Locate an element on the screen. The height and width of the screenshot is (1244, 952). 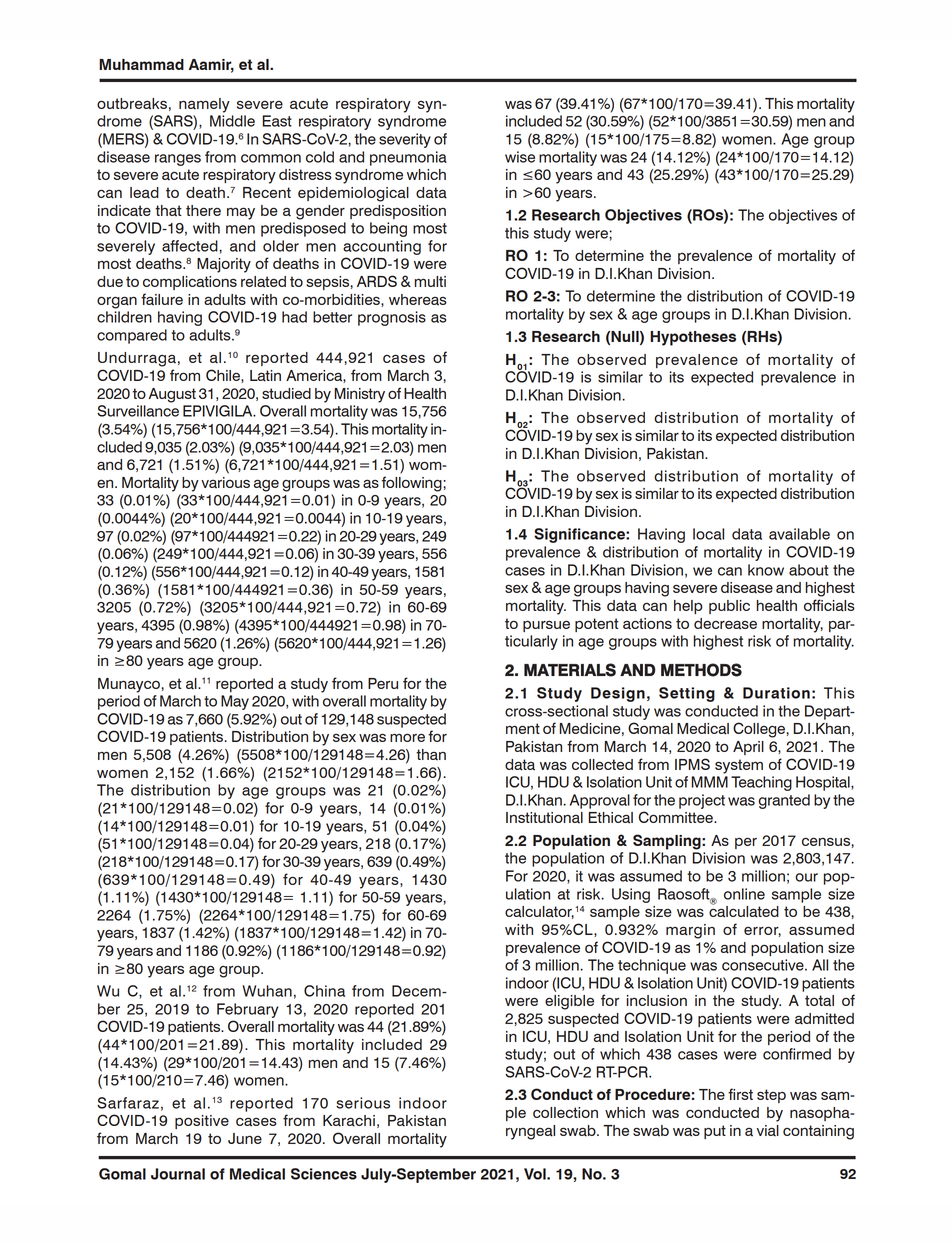
local is located at coordinates (708, 534).
